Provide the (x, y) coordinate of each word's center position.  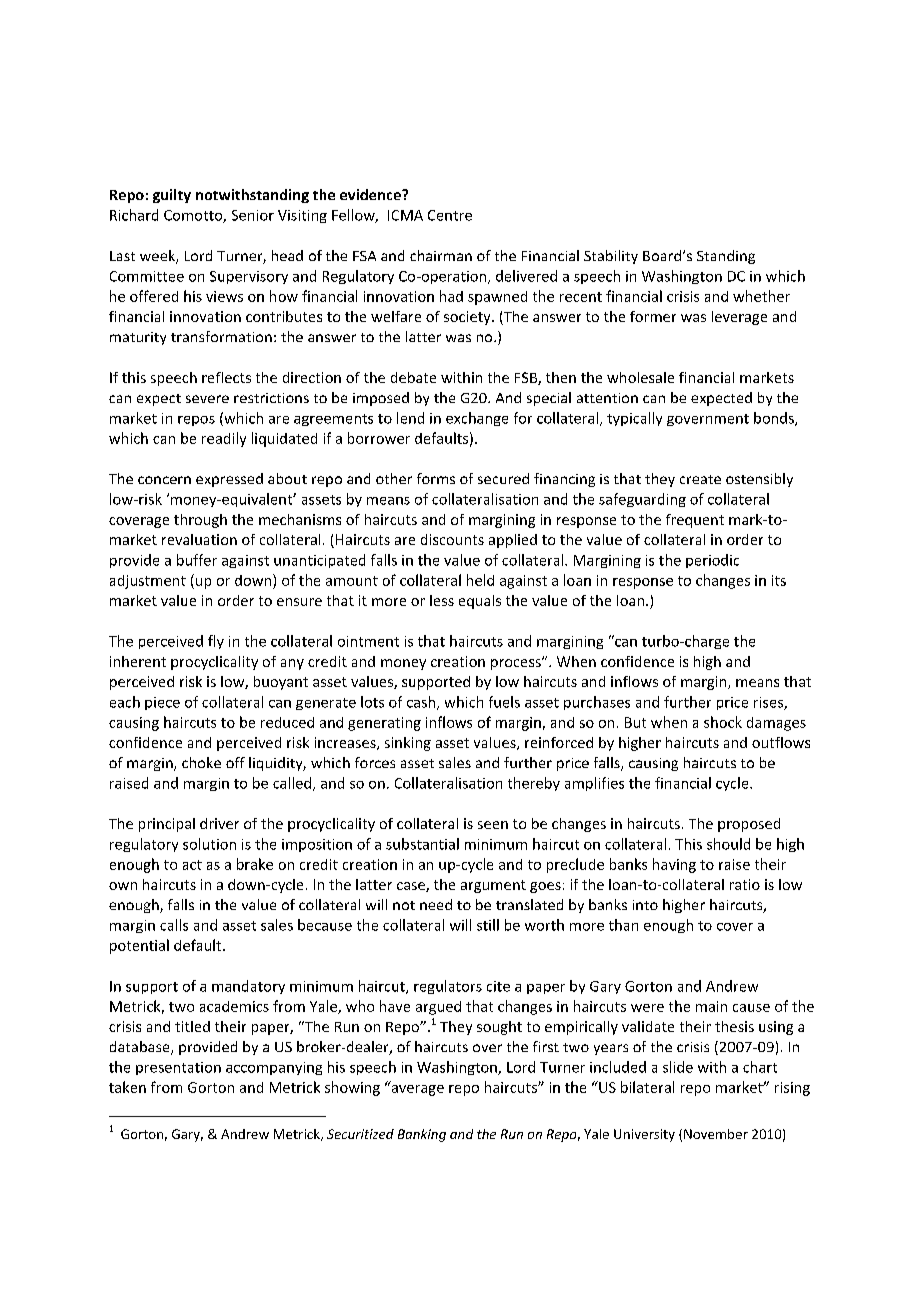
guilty (172, 196)
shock (723, 722)
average (416, 1089)
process (517, 664)
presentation (178, 1068)
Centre (450, 215)
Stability (611, 257)
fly (216, 642)
